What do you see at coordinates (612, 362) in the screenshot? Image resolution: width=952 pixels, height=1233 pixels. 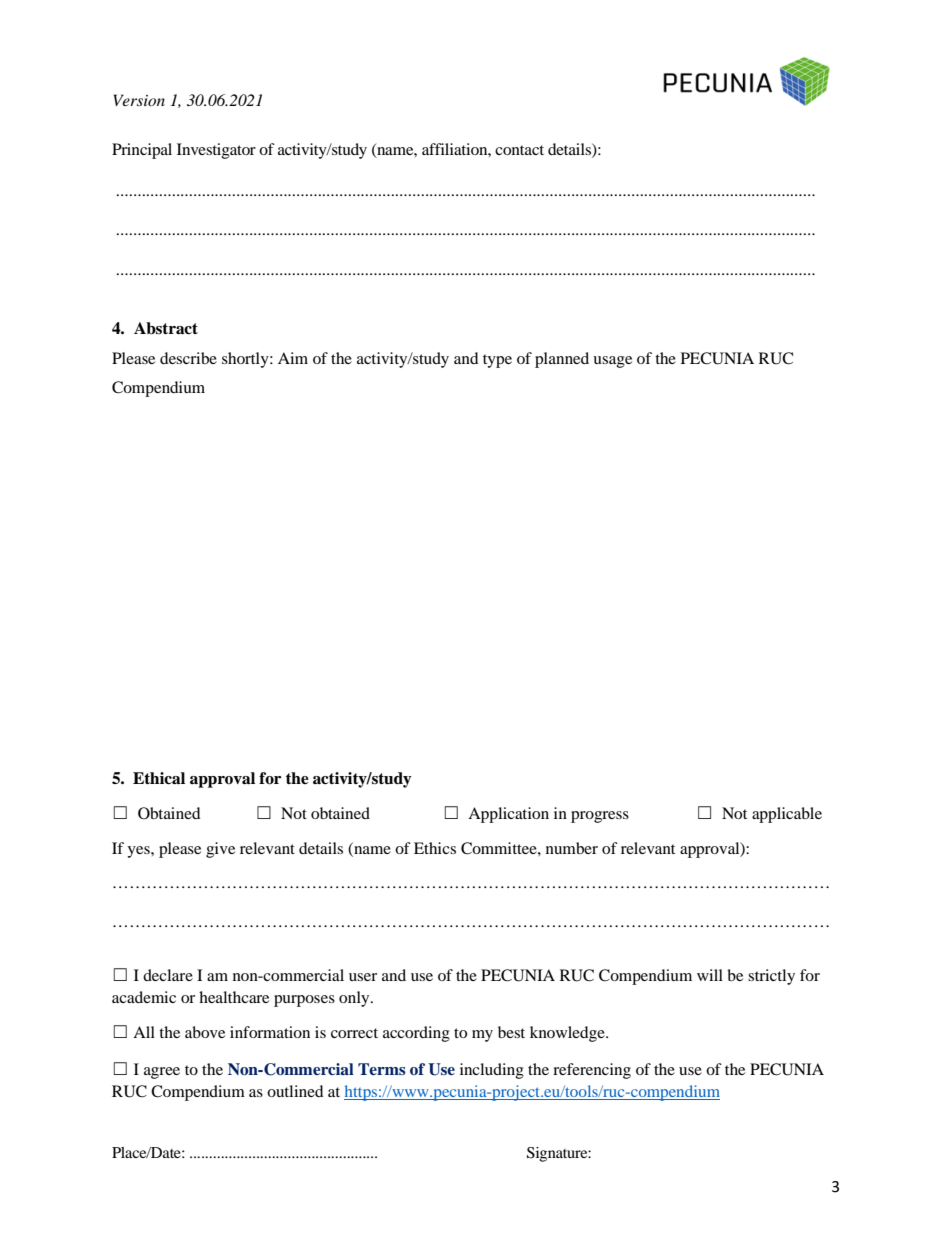 I see `usage` at bounding box center [612, 362].
